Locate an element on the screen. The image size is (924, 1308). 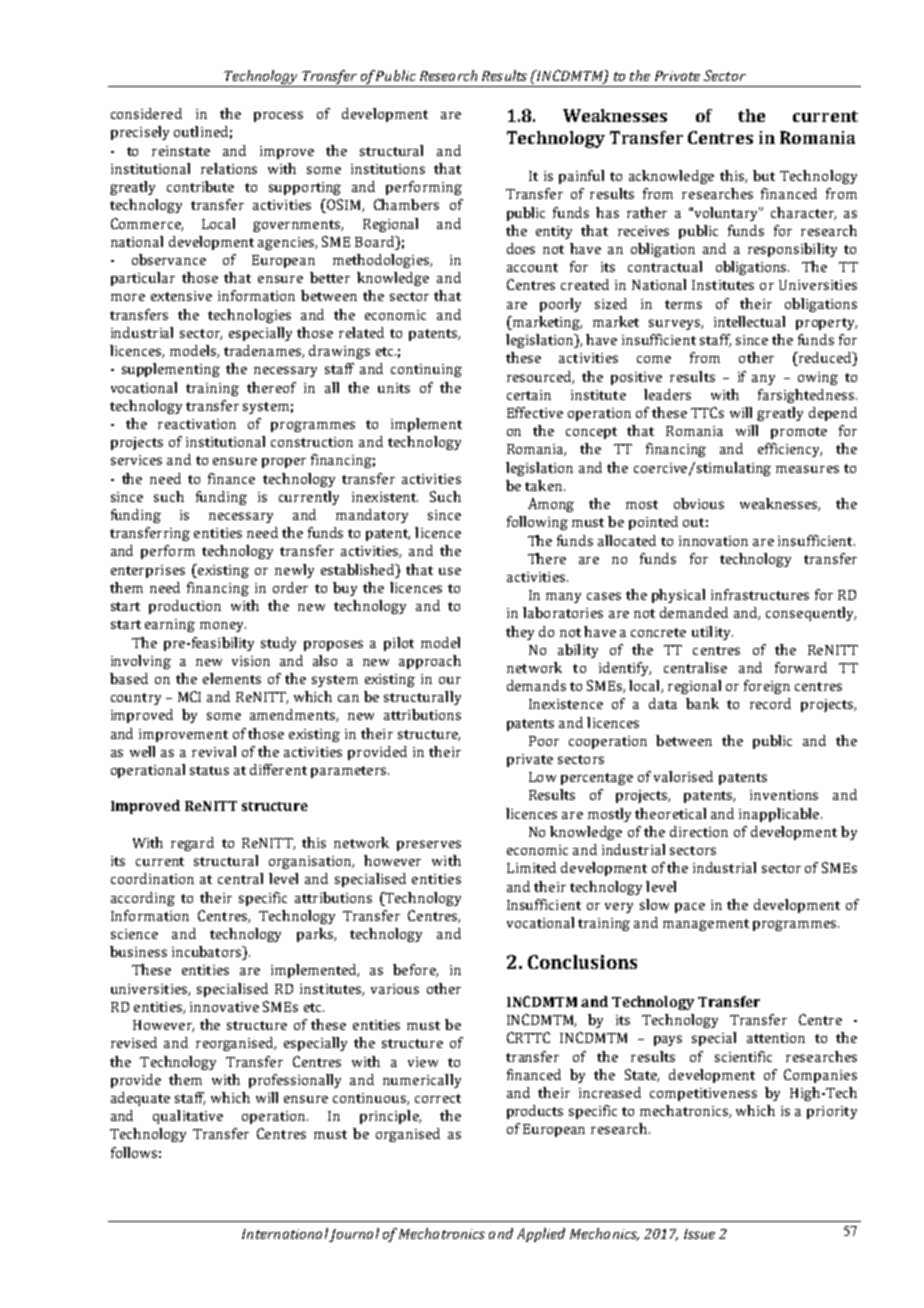
Applied is located at coordinates (541, 1235).
